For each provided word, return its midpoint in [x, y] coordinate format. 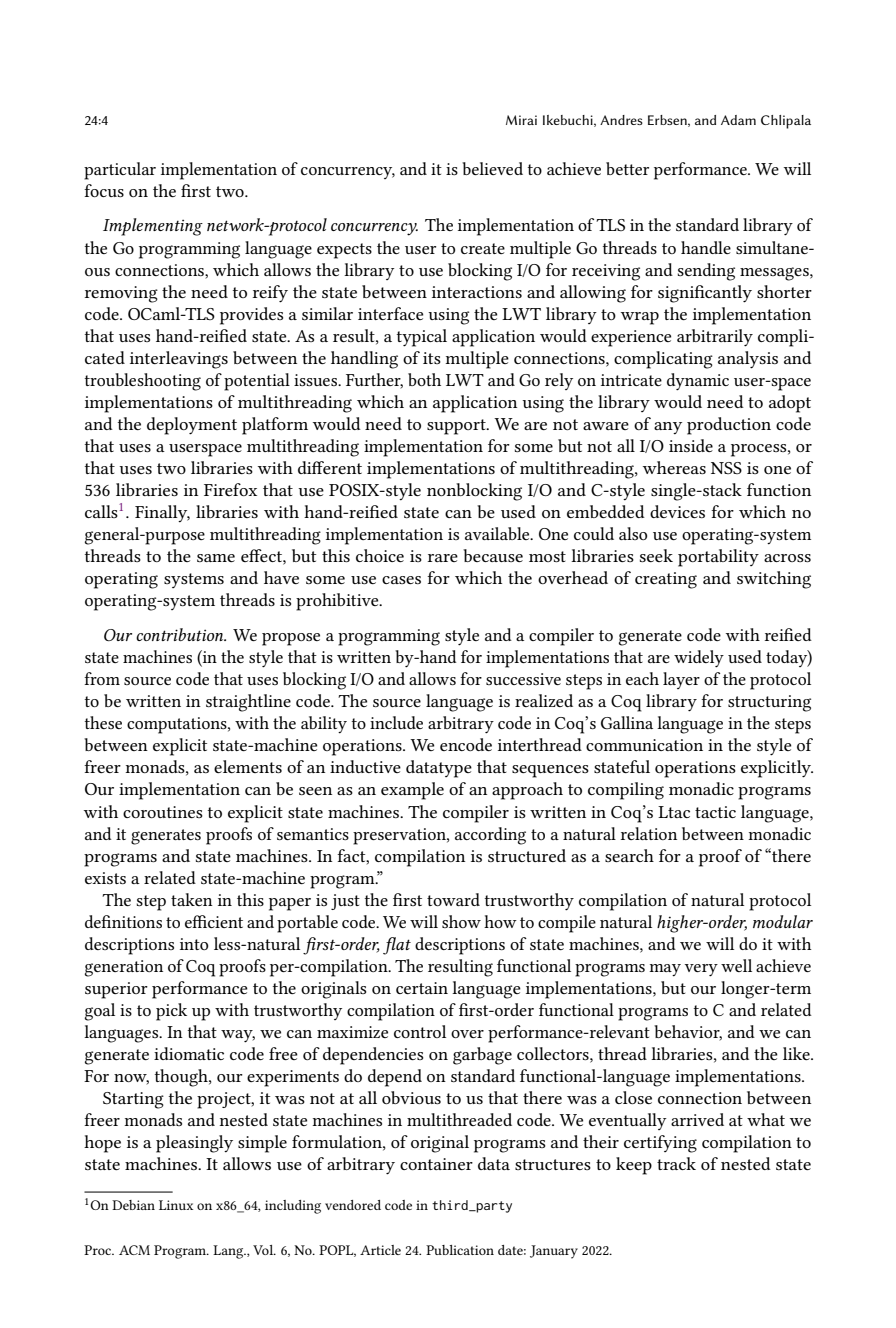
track [676, 1163]
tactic [715, 812]
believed [492, 168]
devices [677, 511]
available [498, 533]
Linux [176, 1205]
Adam [738, 120]
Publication [460, 1250]
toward [453, 899]
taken [192, 899]
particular [120, 171]
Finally [162, 513]
